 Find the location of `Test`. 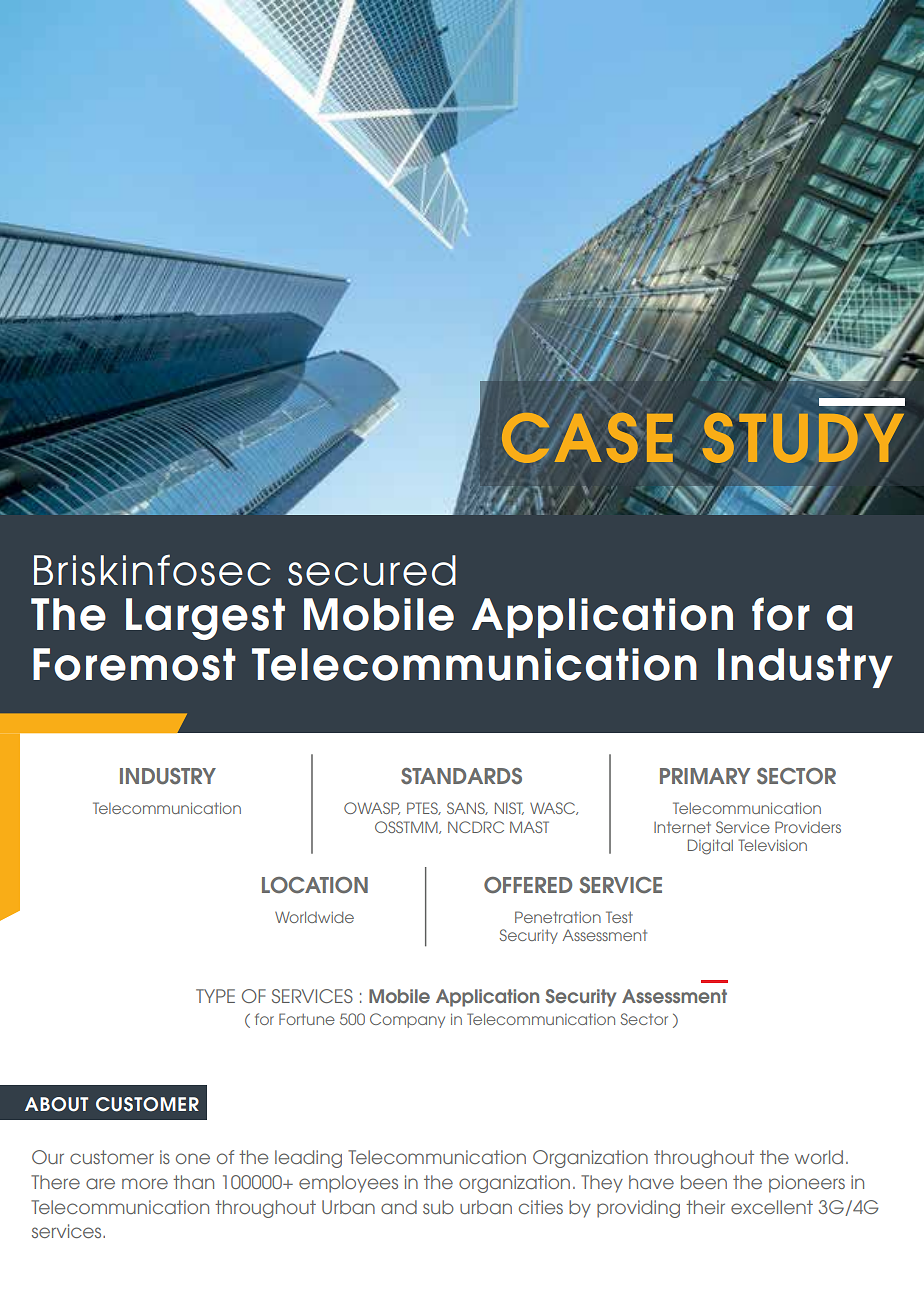

Test is located at coordinates (619, 917).
